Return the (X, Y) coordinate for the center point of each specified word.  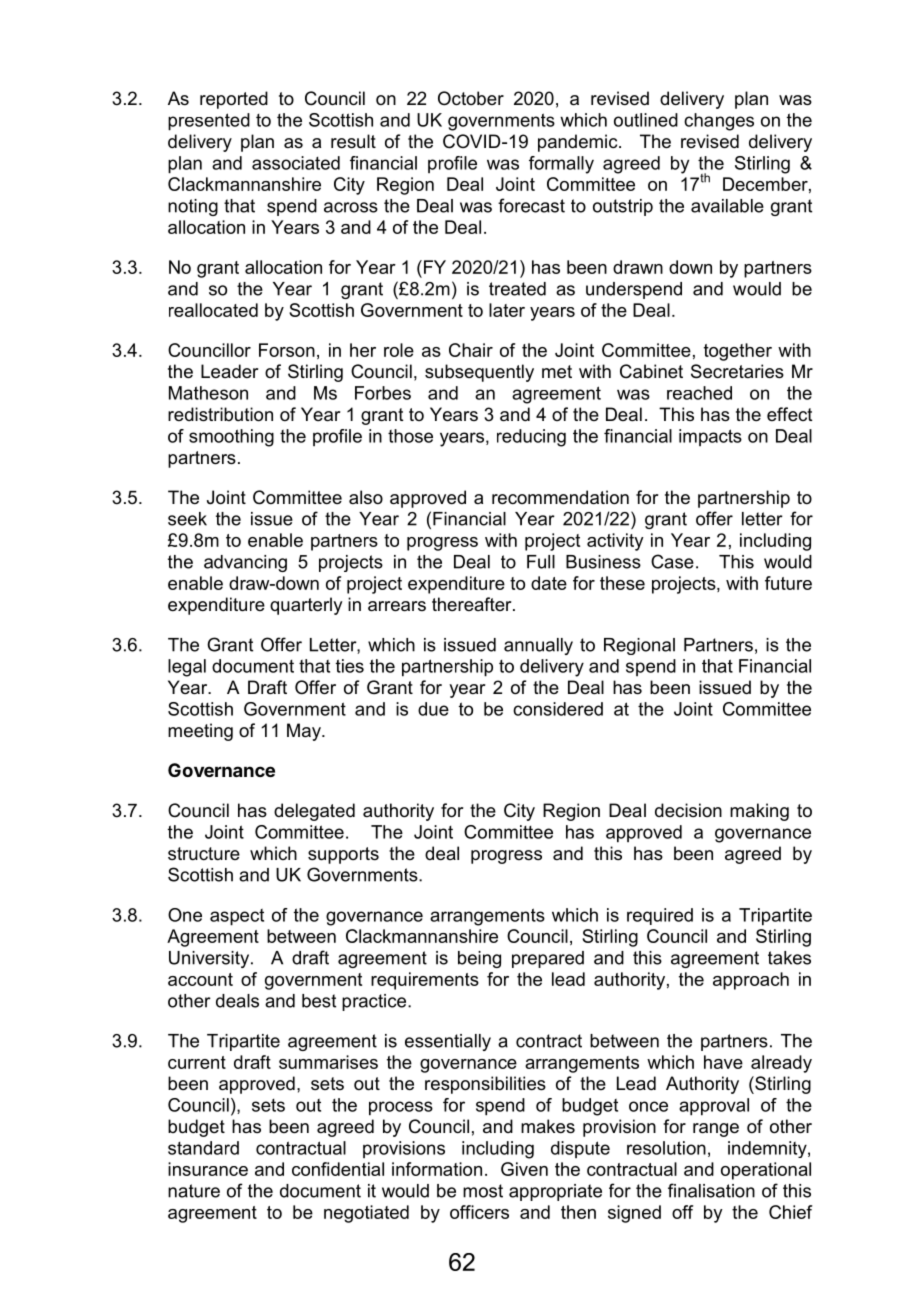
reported (234, 100)
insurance (208, 1169)
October (471, 98)
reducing (531, 438)
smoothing (231, 438)
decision (688, 810)
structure (204, 853)
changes (719, 122)
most (483, 1191)
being (479, 959)
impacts (710, 437)
